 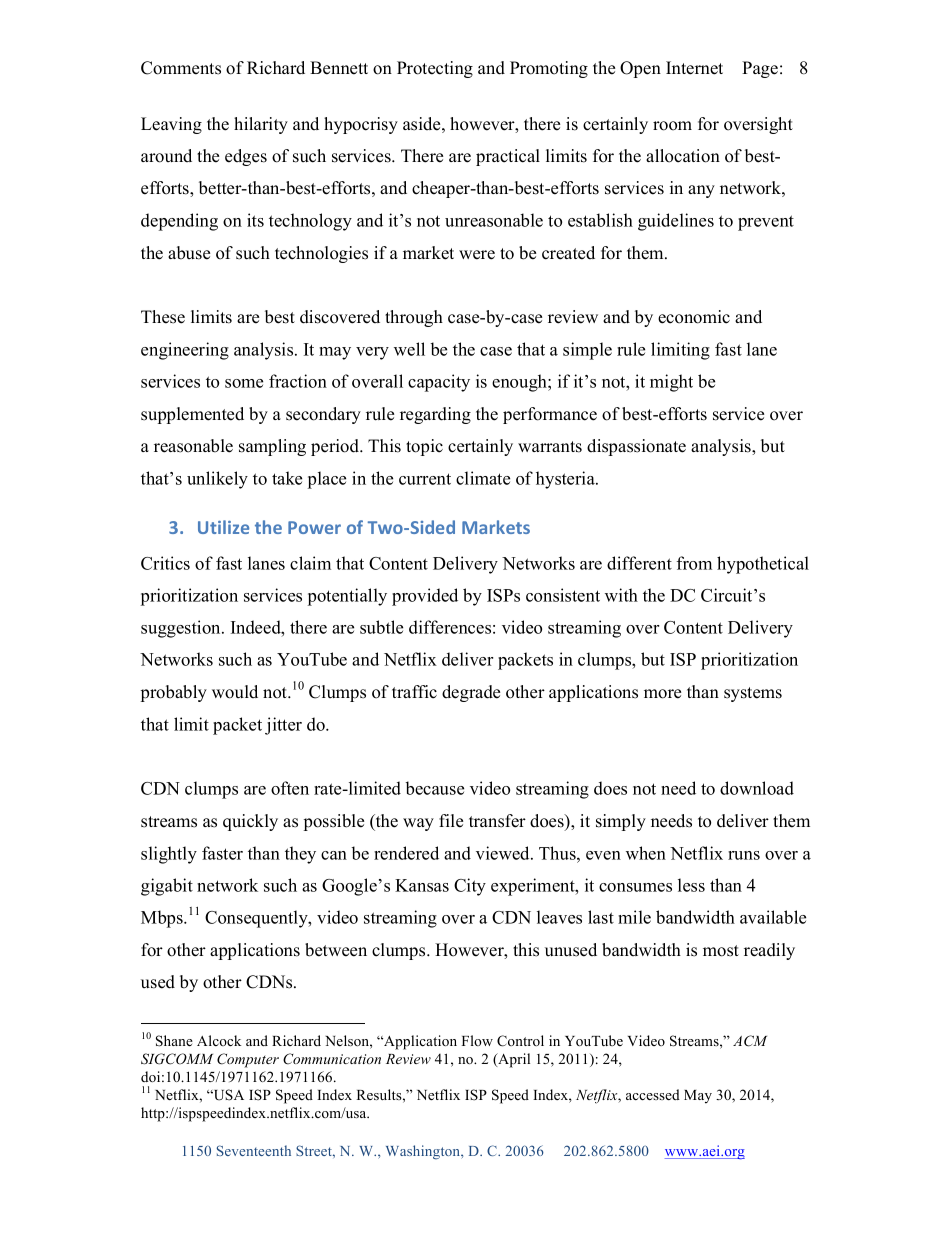 What do you see at coordinates (261, 125) in the image?
I see `hilarity` at bounding box center [261, 125].
